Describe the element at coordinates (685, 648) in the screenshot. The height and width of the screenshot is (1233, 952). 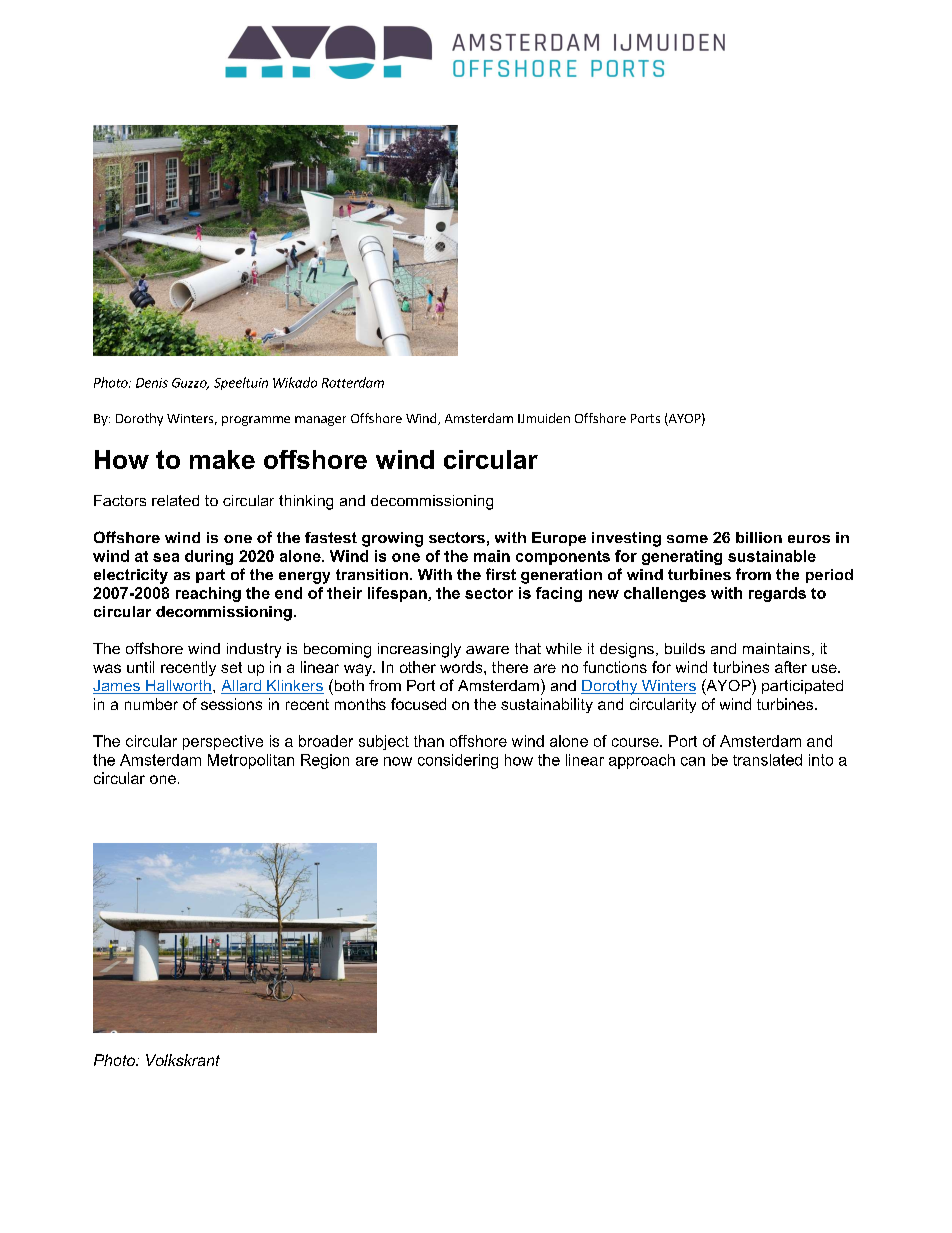
I see `builds` at that location.
